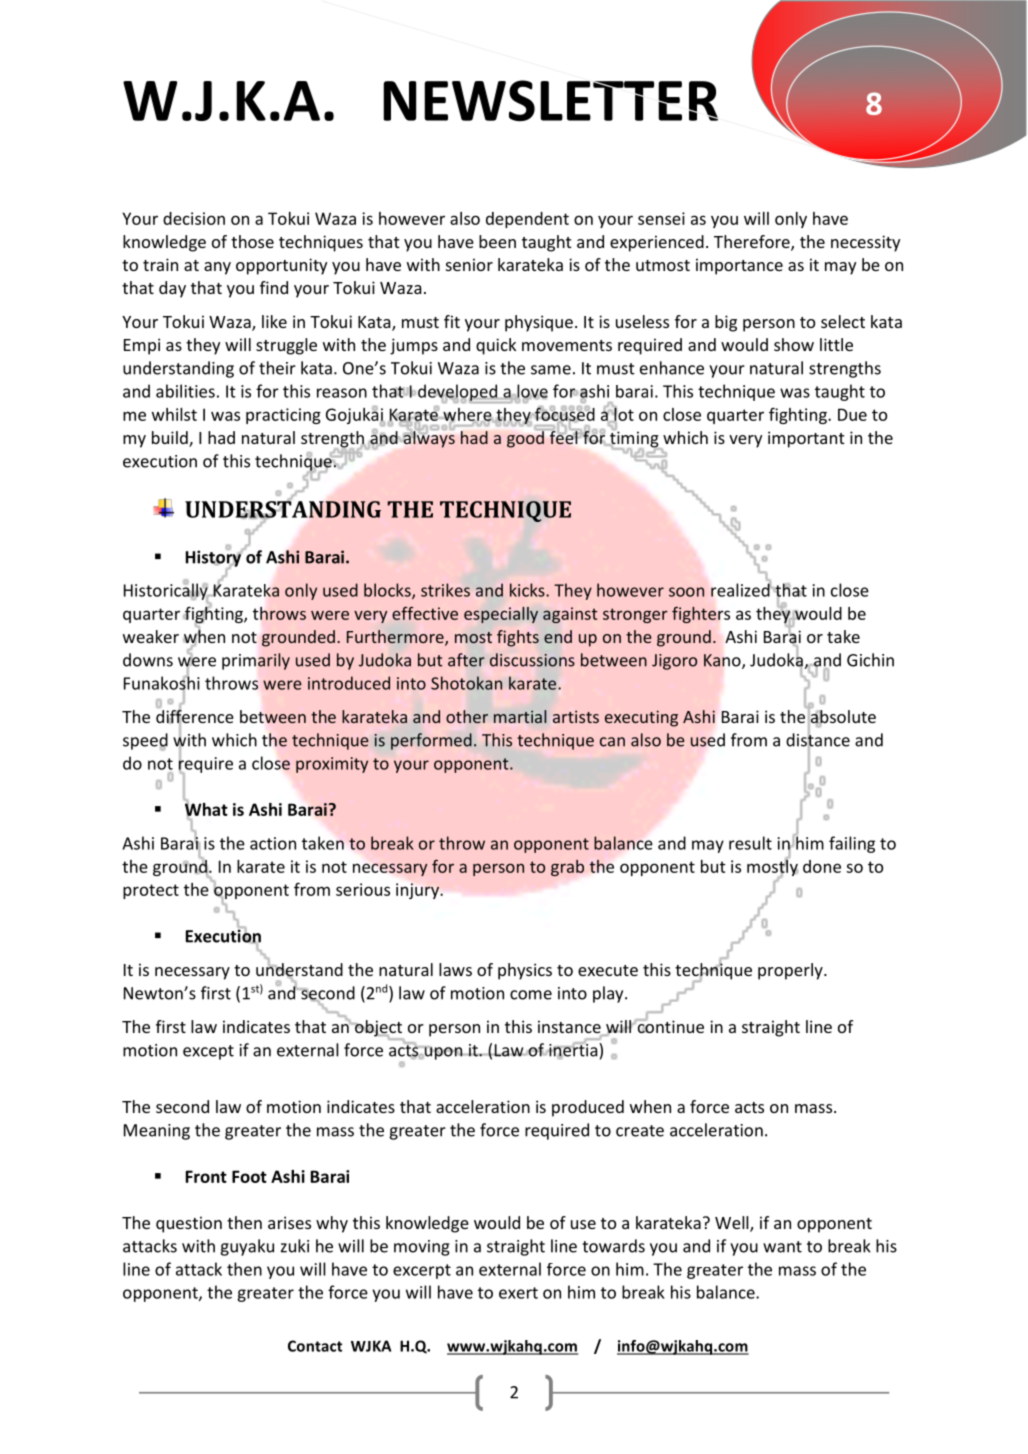  Describe the element at coordinates (208, 1052) in the screenshot. I see `except` at that location.
